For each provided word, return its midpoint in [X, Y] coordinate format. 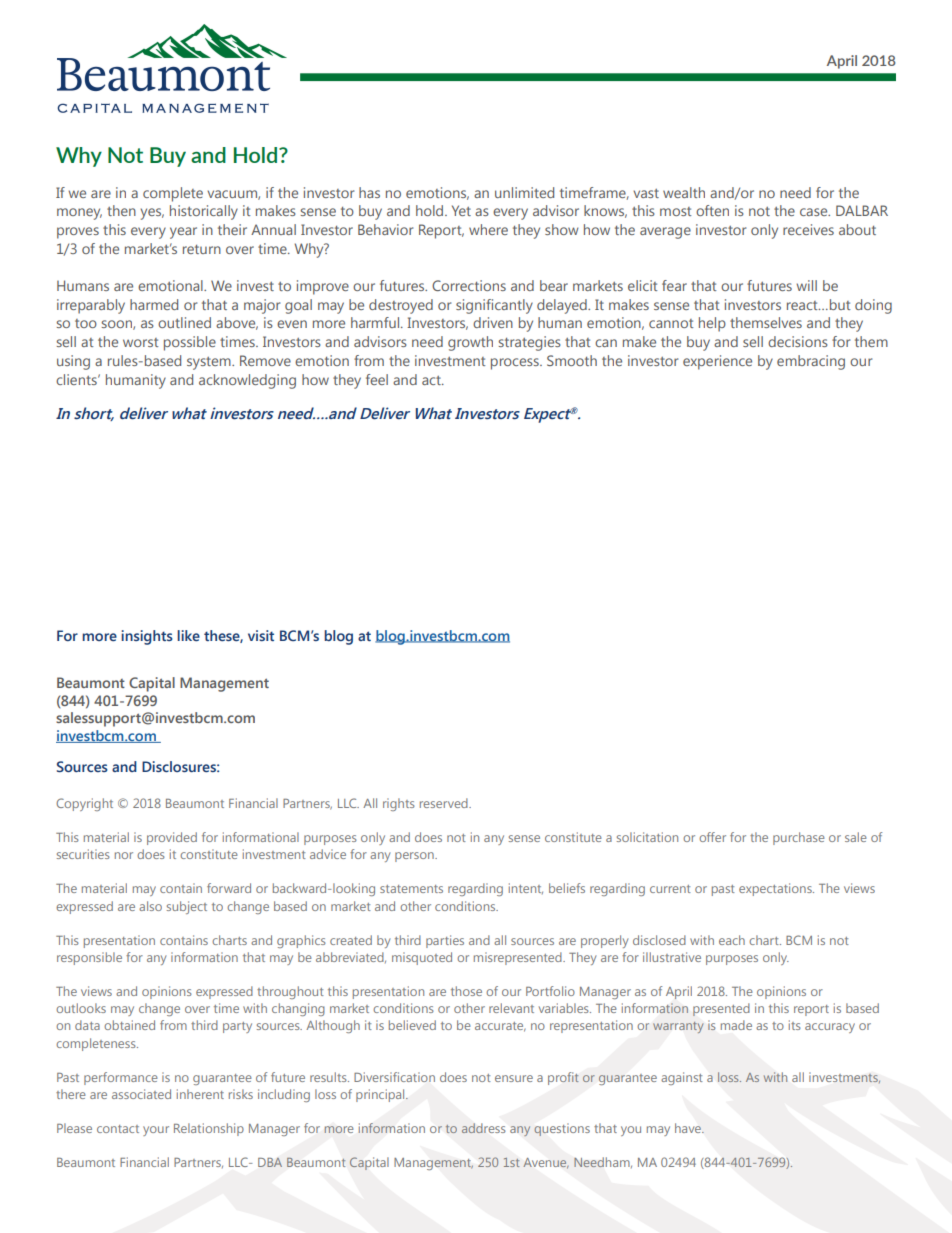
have [689, 1128]
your [156, 1131]
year [183, 233]
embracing [811, 362]
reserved [445, 803]
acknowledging [247, 381]
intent [526, 888]
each [732, 940]
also [150, 906]
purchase [799, 838]
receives [808, 229]
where [488, 229]
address [483, 1128]
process [516, 364]
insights [147, 637]
